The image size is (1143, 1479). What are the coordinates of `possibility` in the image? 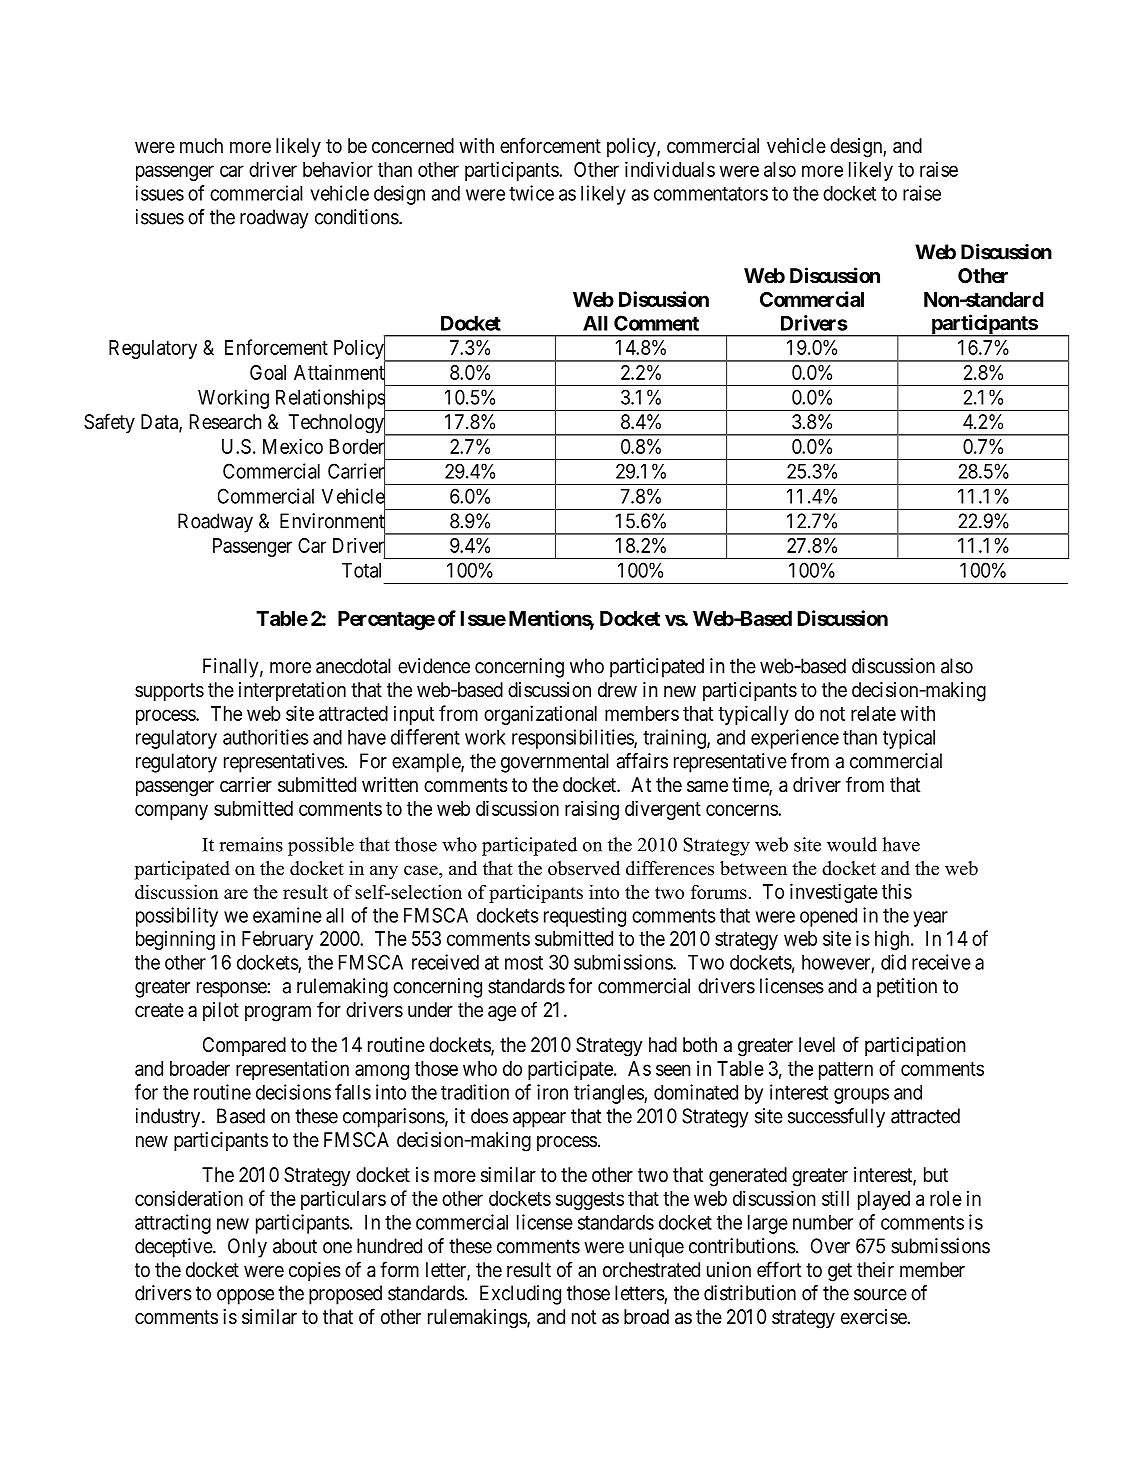 It's located at (177, 917).
